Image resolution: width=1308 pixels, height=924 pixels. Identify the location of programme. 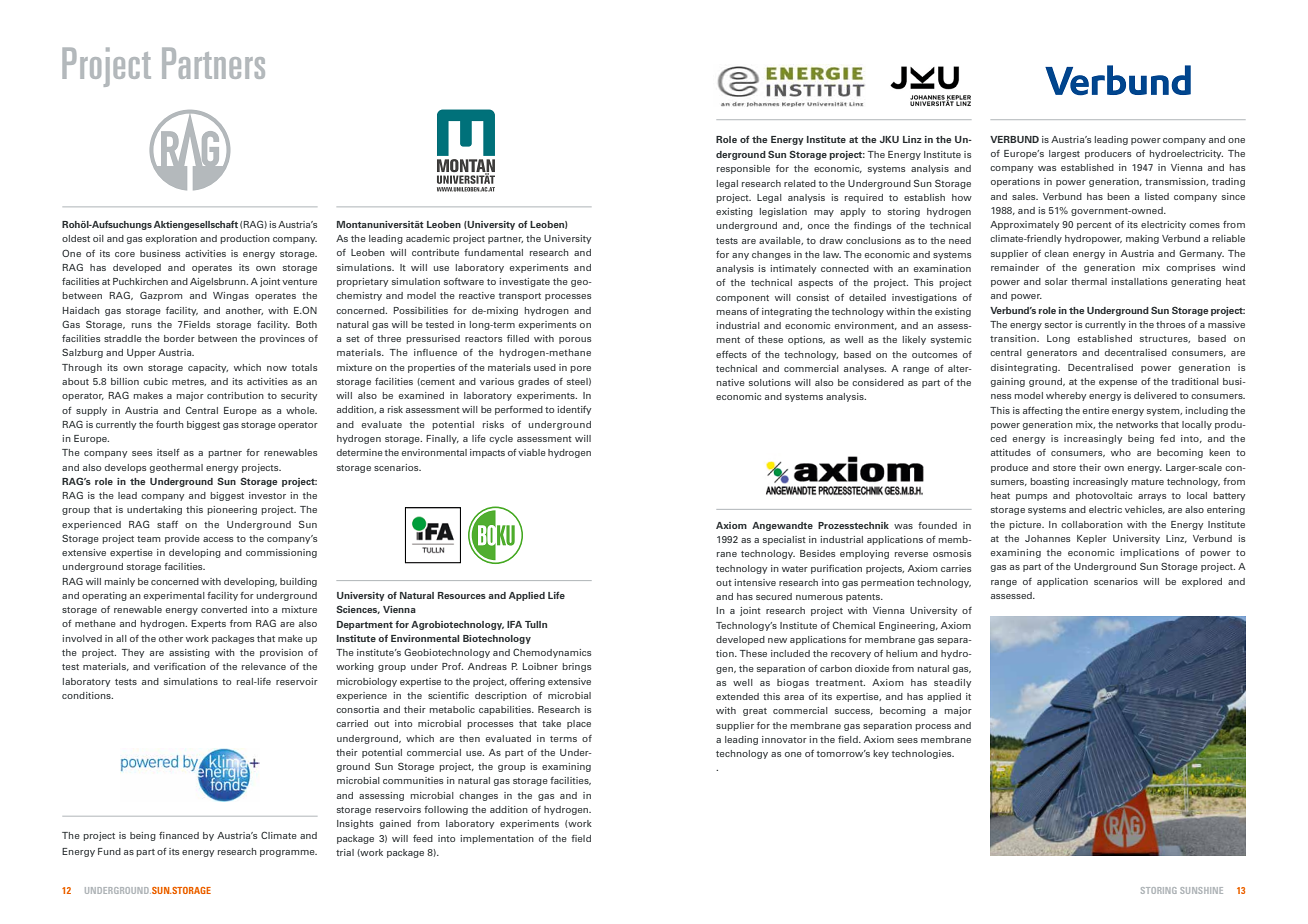
(288, 853).
